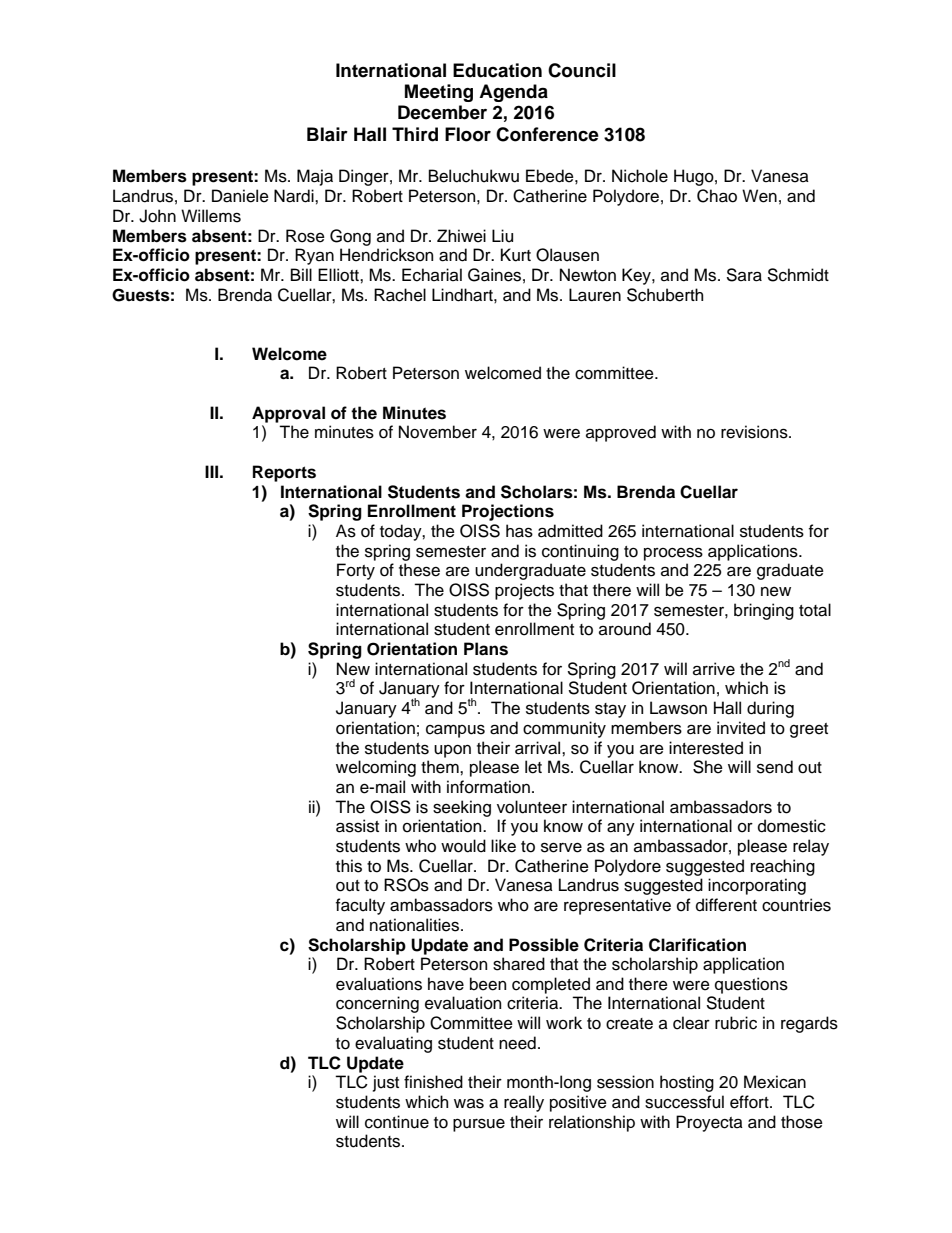  What do you see at coordinates (513, 93) in the screenshot?
I see `Agenda` at bounding box center [513, 93].
